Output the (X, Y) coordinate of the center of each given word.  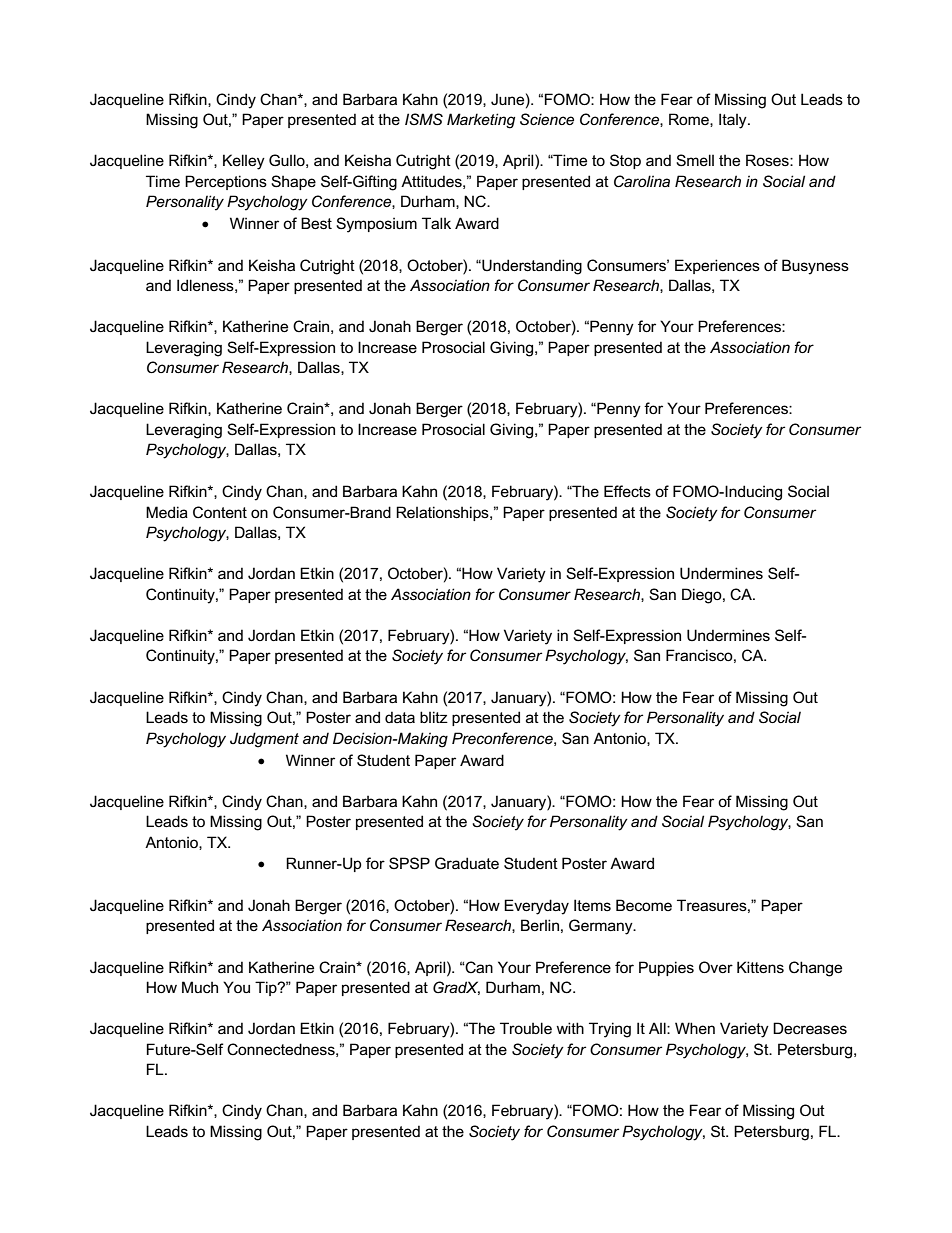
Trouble (526, 1028)
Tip (267, 988)
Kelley (244, 162)
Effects (627, 491)
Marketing (481, 121)
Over (716, 967)
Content (220, 512)
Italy (734, 121)
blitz (434, 717)
